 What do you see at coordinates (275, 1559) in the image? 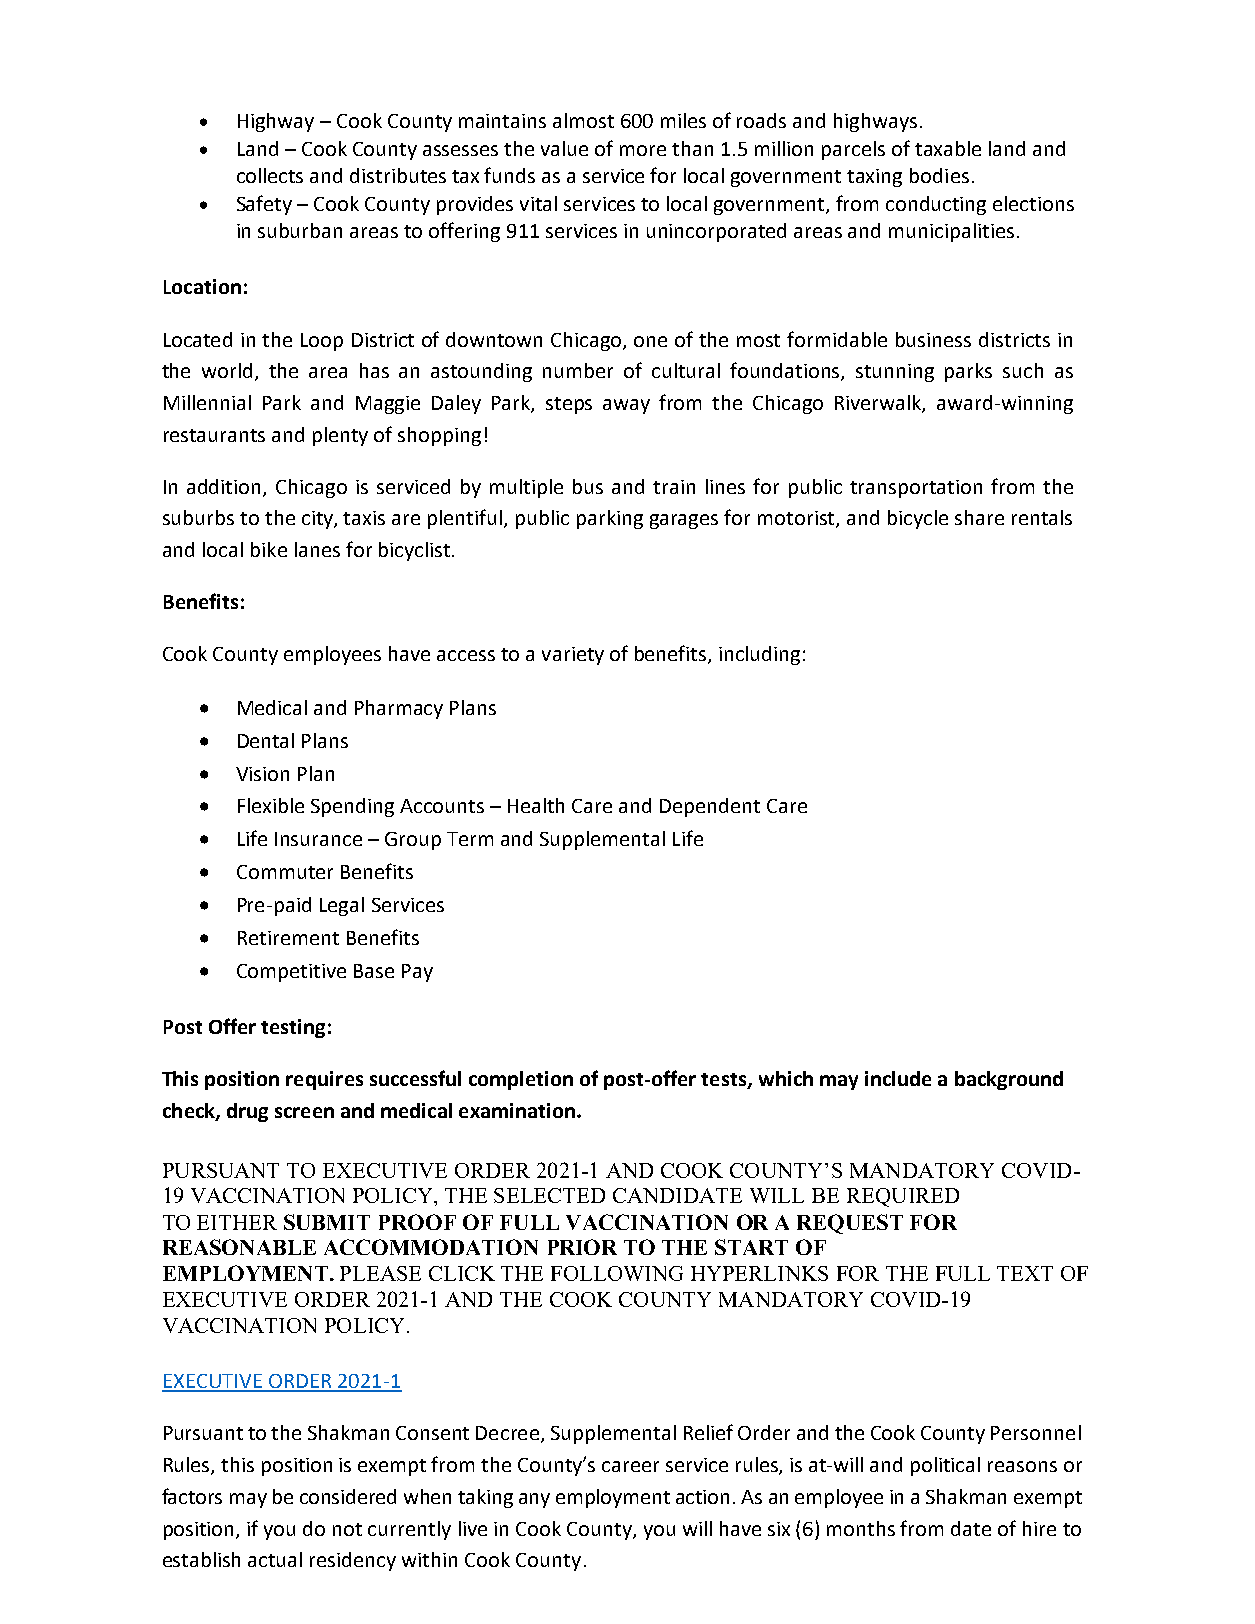
I see `actual` at bounding box center [275, 1559].
